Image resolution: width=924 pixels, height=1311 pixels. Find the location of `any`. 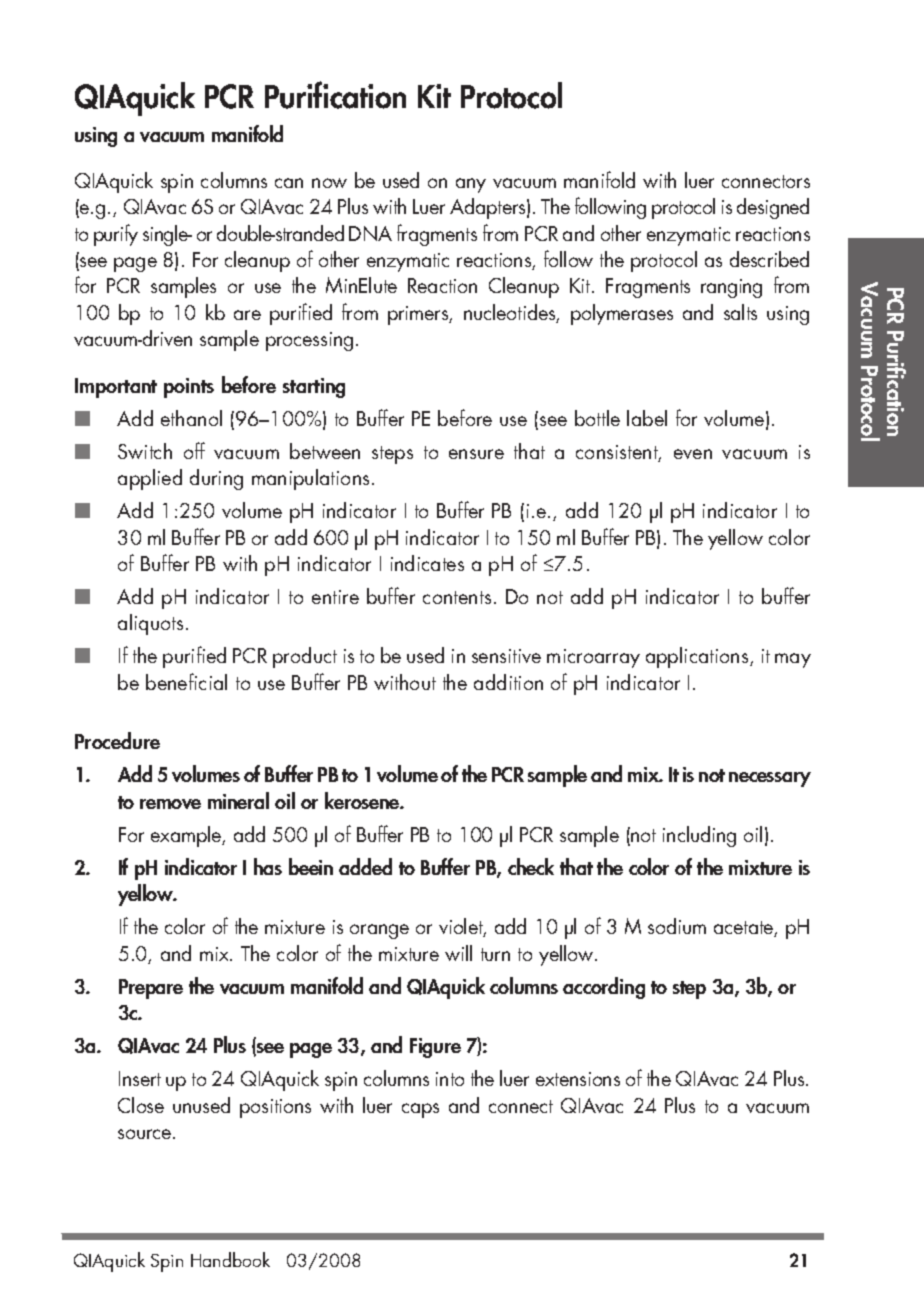

any is located at coordinates (471, 185).
